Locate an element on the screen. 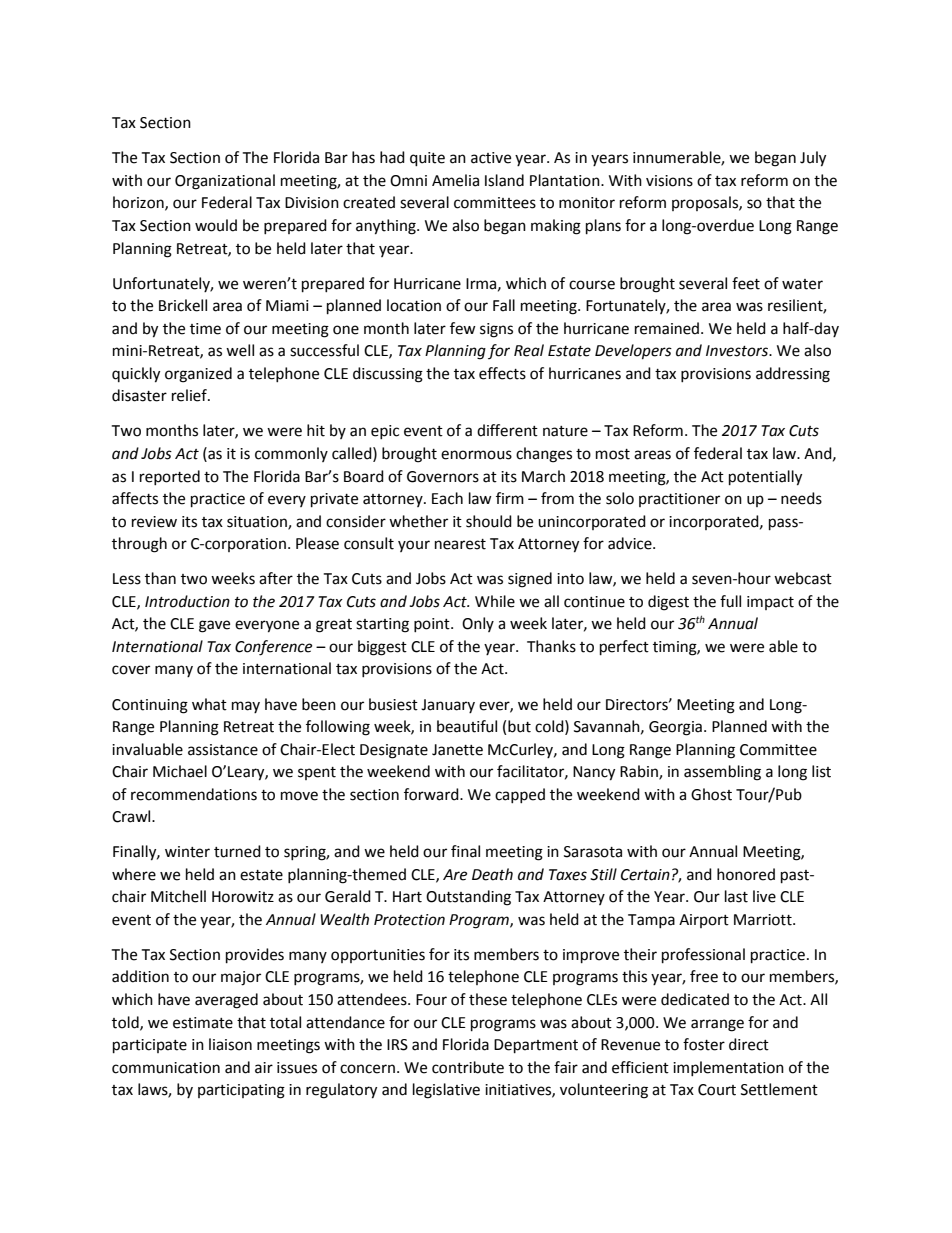 The image size is (952, 1233). implementation is located at coordinates (728, 1068).
